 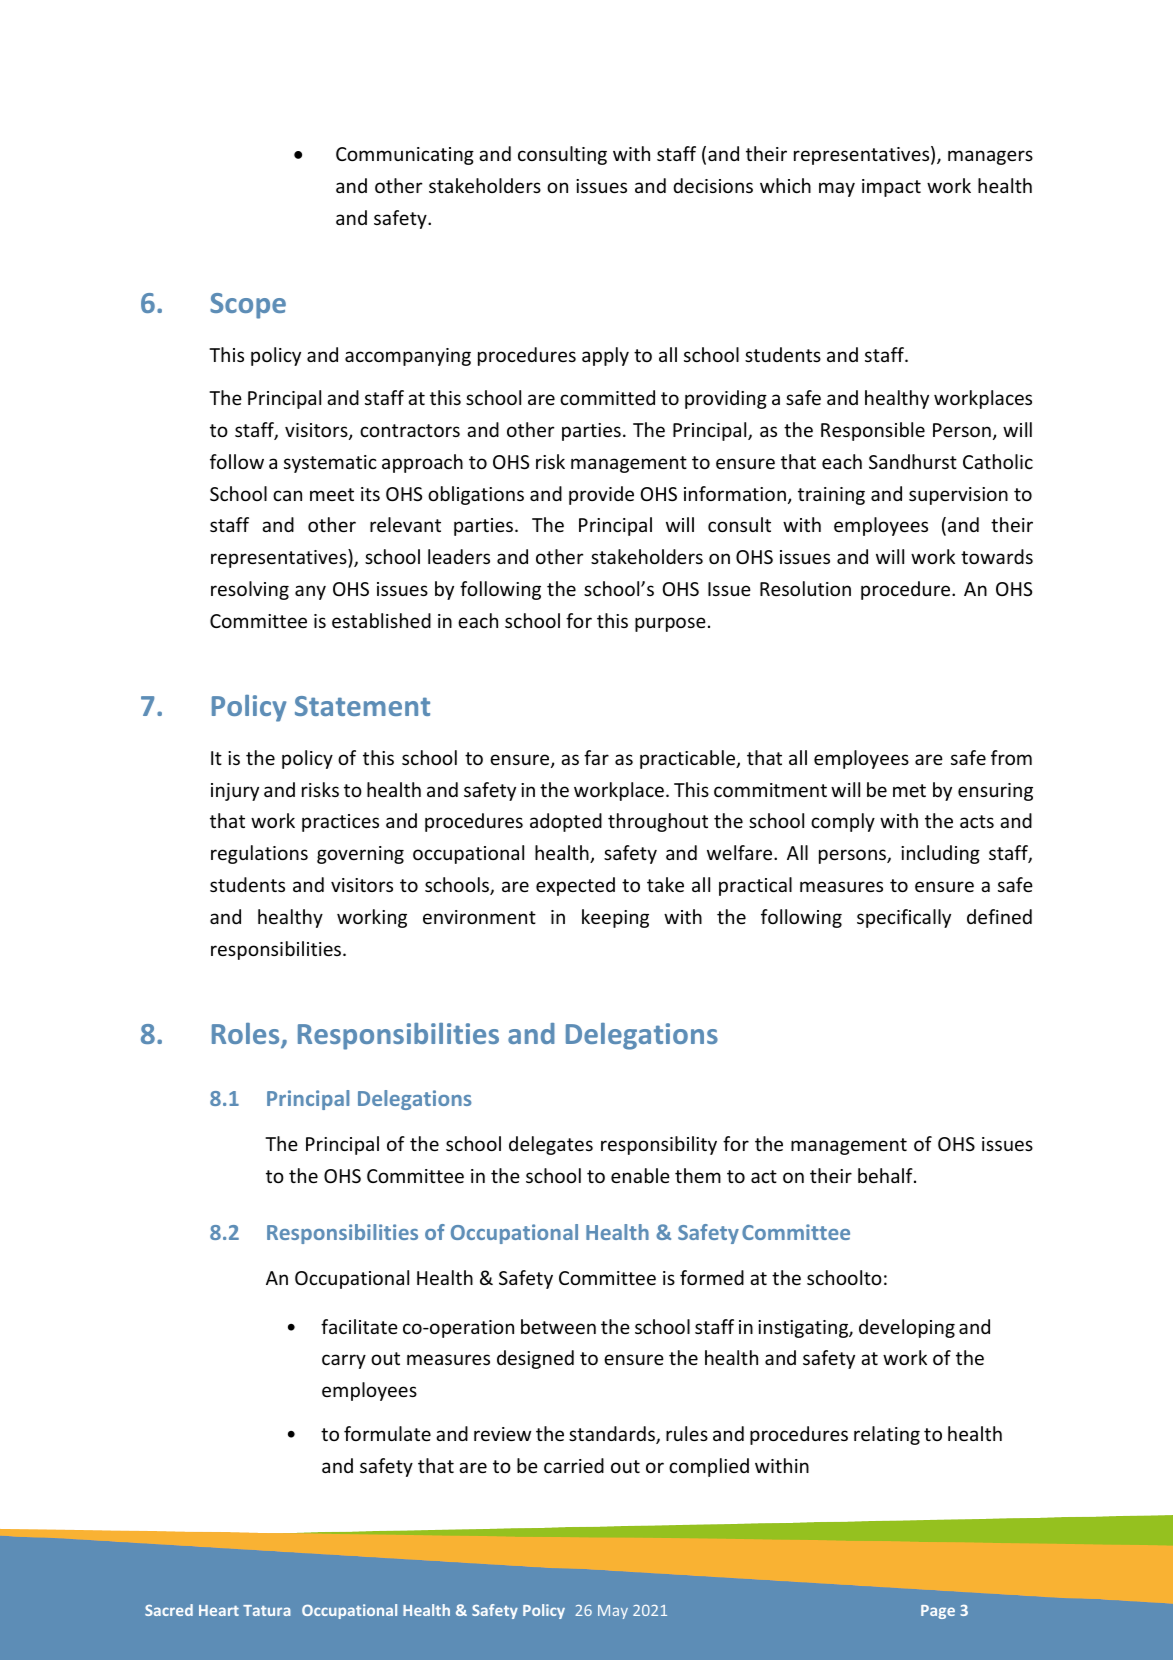 I want to click on Resolution, so click(x=805, y=588).
